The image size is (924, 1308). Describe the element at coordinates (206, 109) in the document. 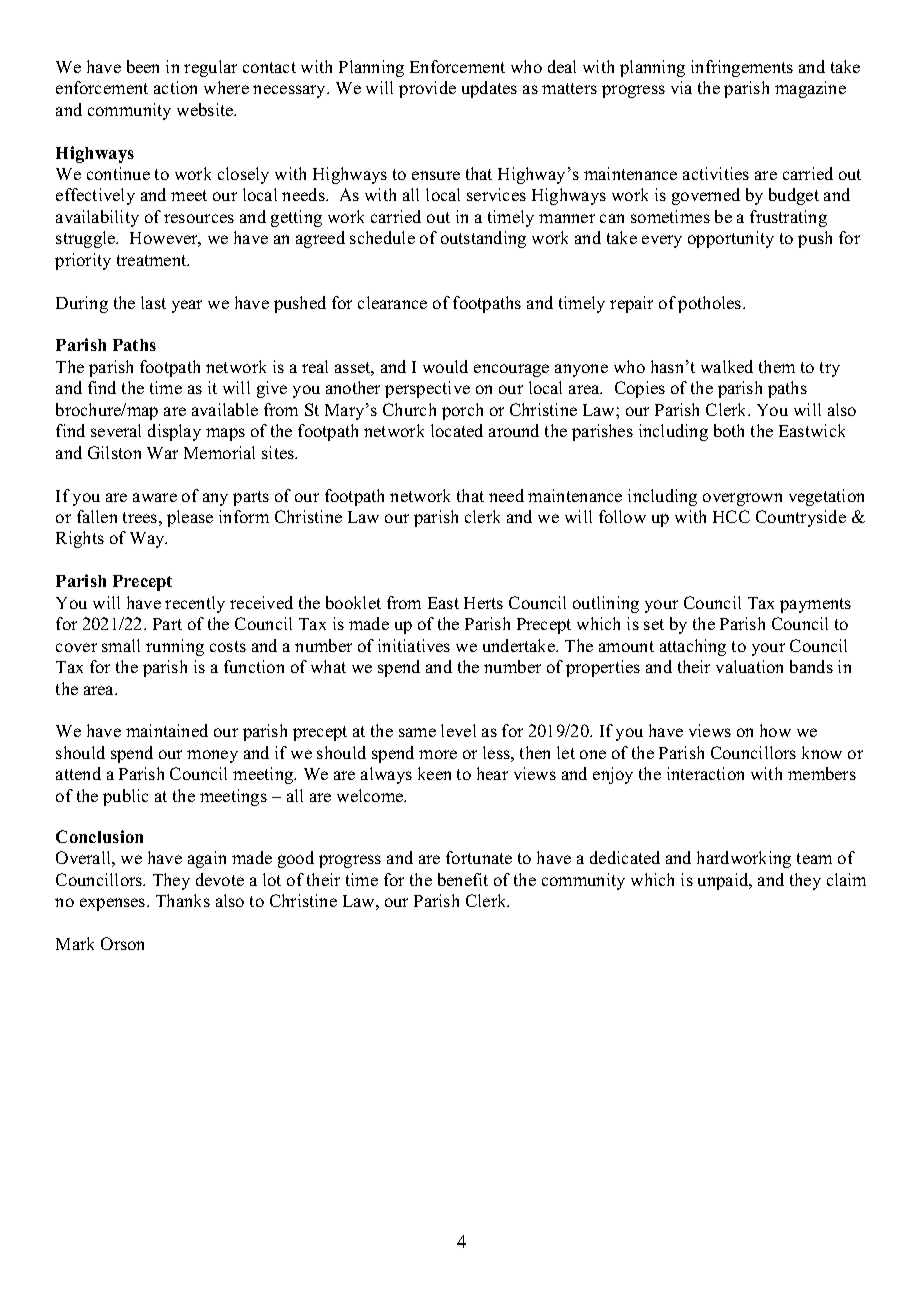

I see `website` at that location.
